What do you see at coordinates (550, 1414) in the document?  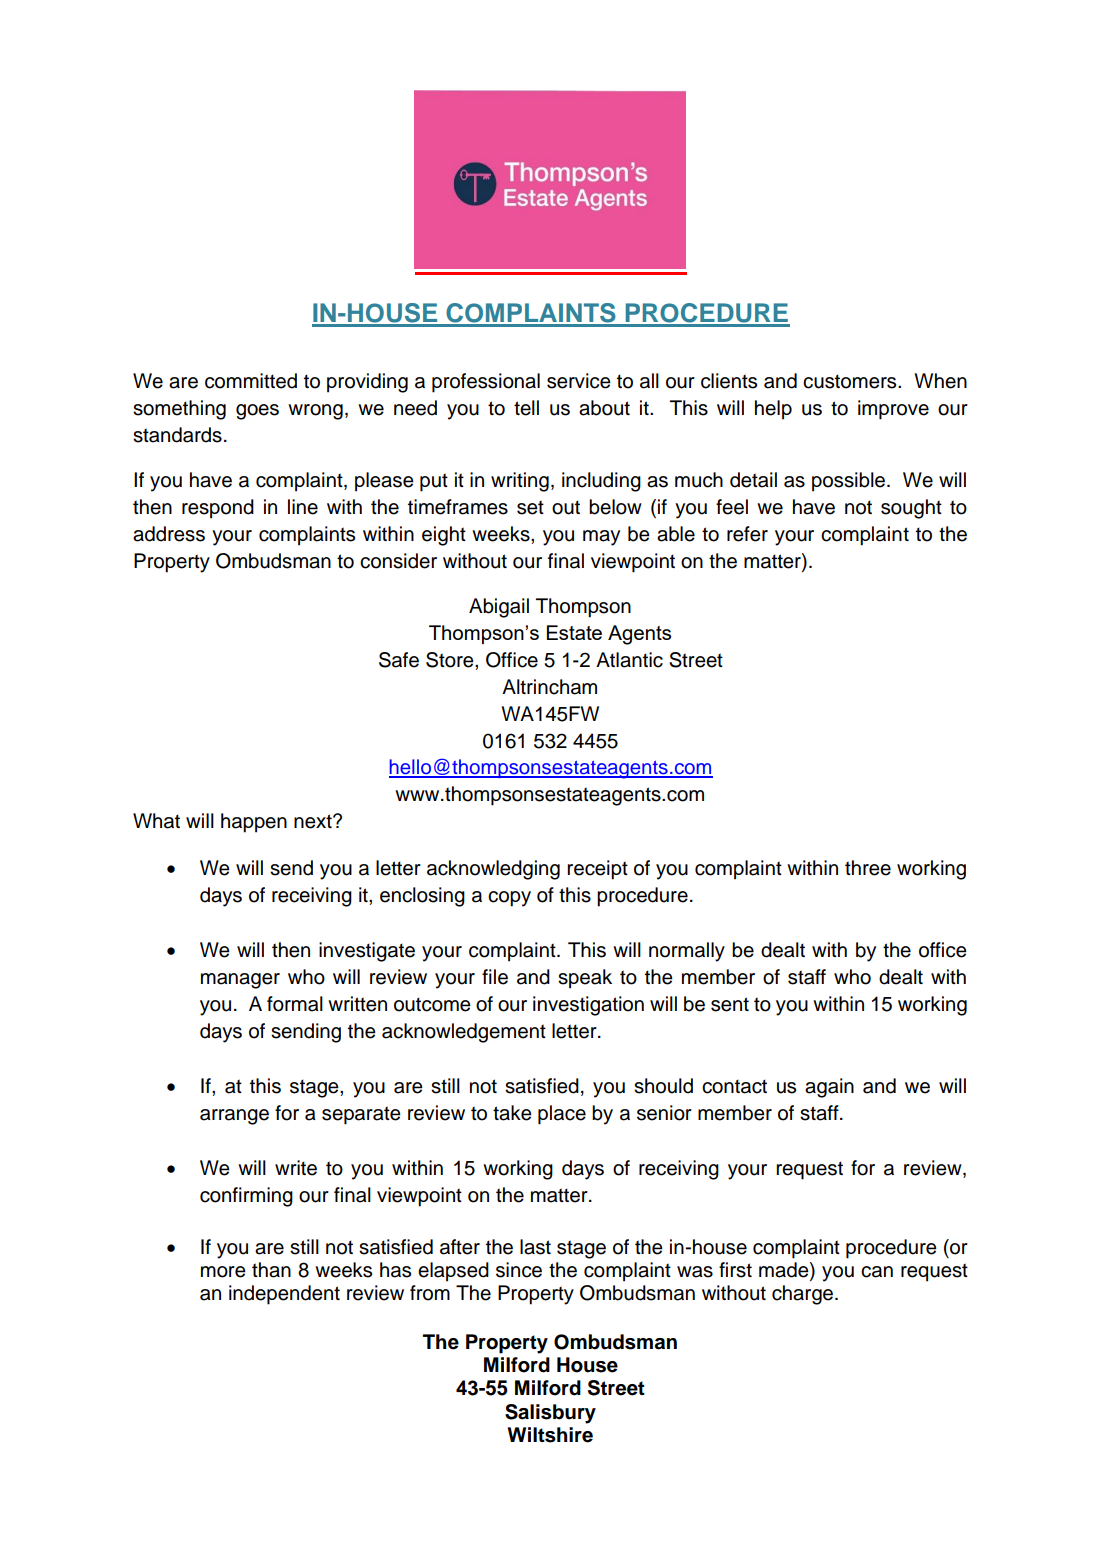 I see `Salisbury` at bounding box center [550, 1414].
